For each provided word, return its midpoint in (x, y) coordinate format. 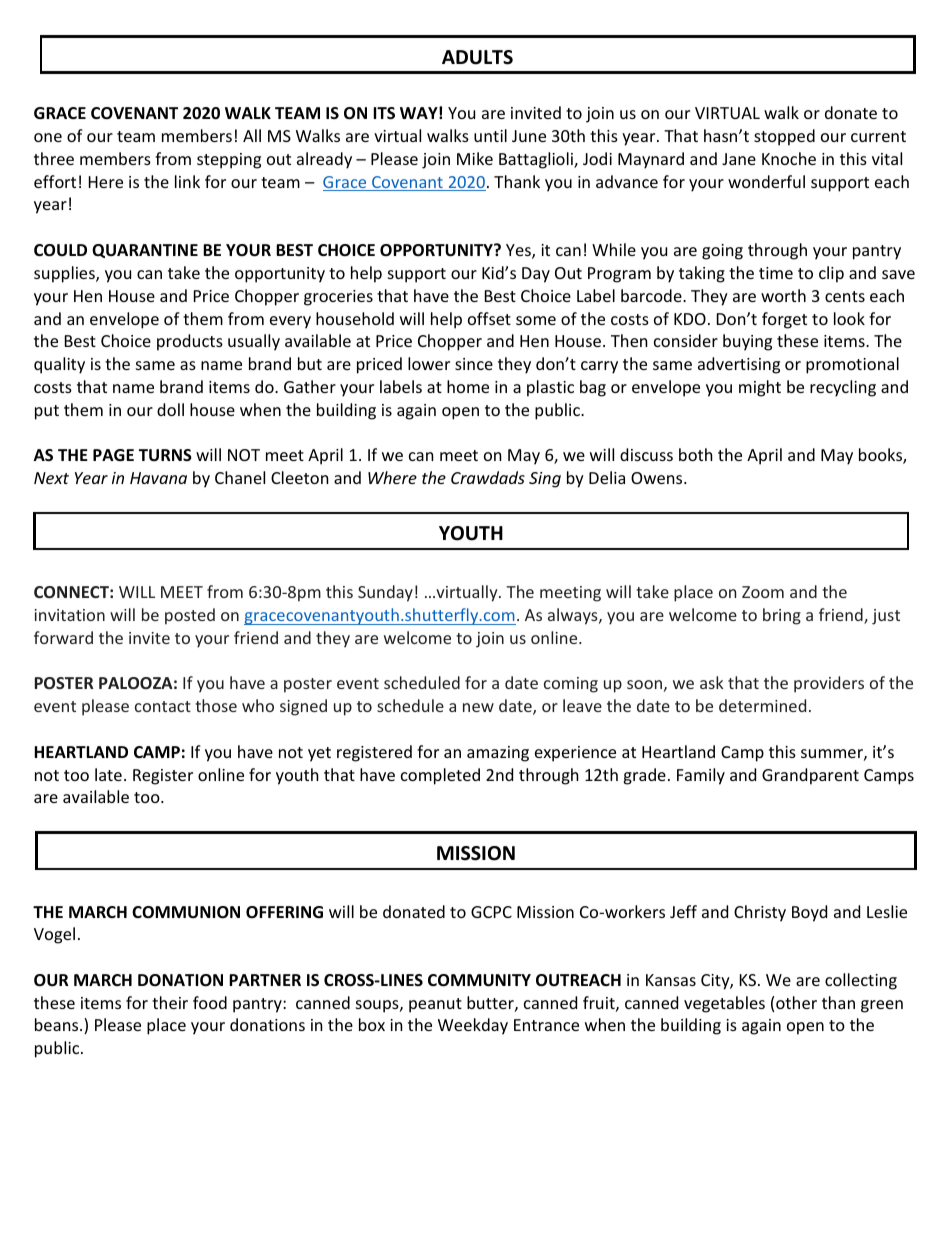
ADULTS (477, 57)
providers (829, 684)
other (796, 1002)
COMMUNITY (479, 980)
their (170, 1002)
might (760, 388)
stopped (784, 137)
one (48, 137)
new (478, 707)
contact (163, 706)
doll (170, 409)
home (468, 386)
